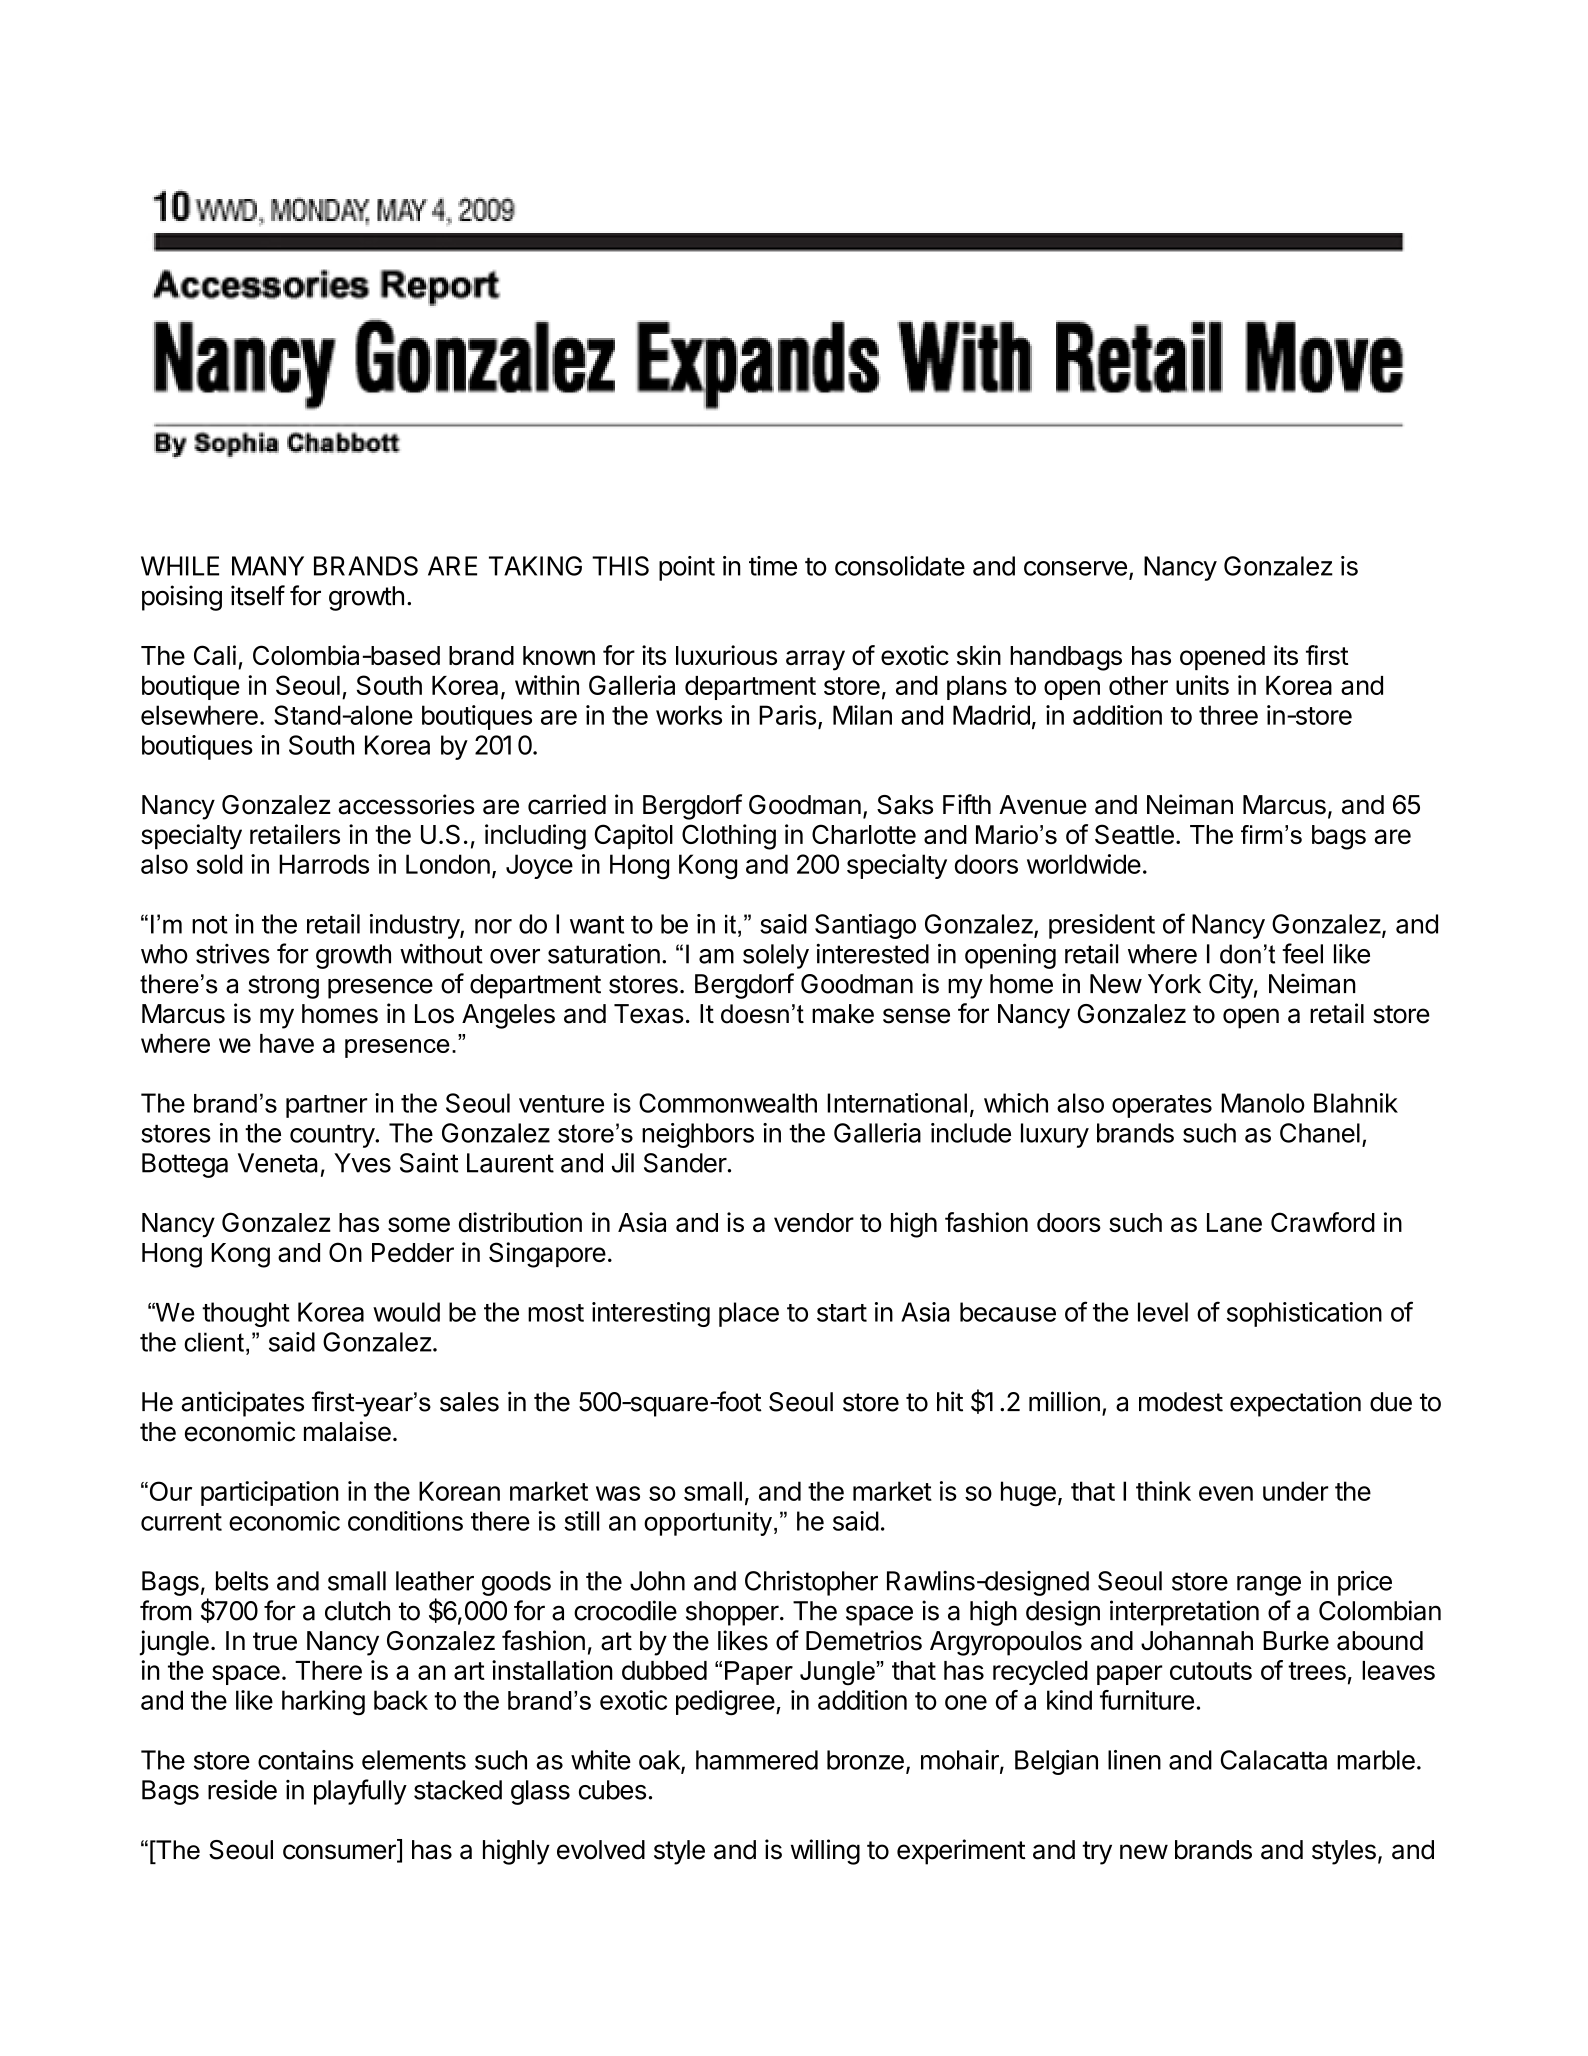 Image resolution: width=1588 pixels, height=2056 pixels. What do you see at coordinates (825, 1852) in the screenshot?
I see `willing` at bounding box center [825, 1852].
